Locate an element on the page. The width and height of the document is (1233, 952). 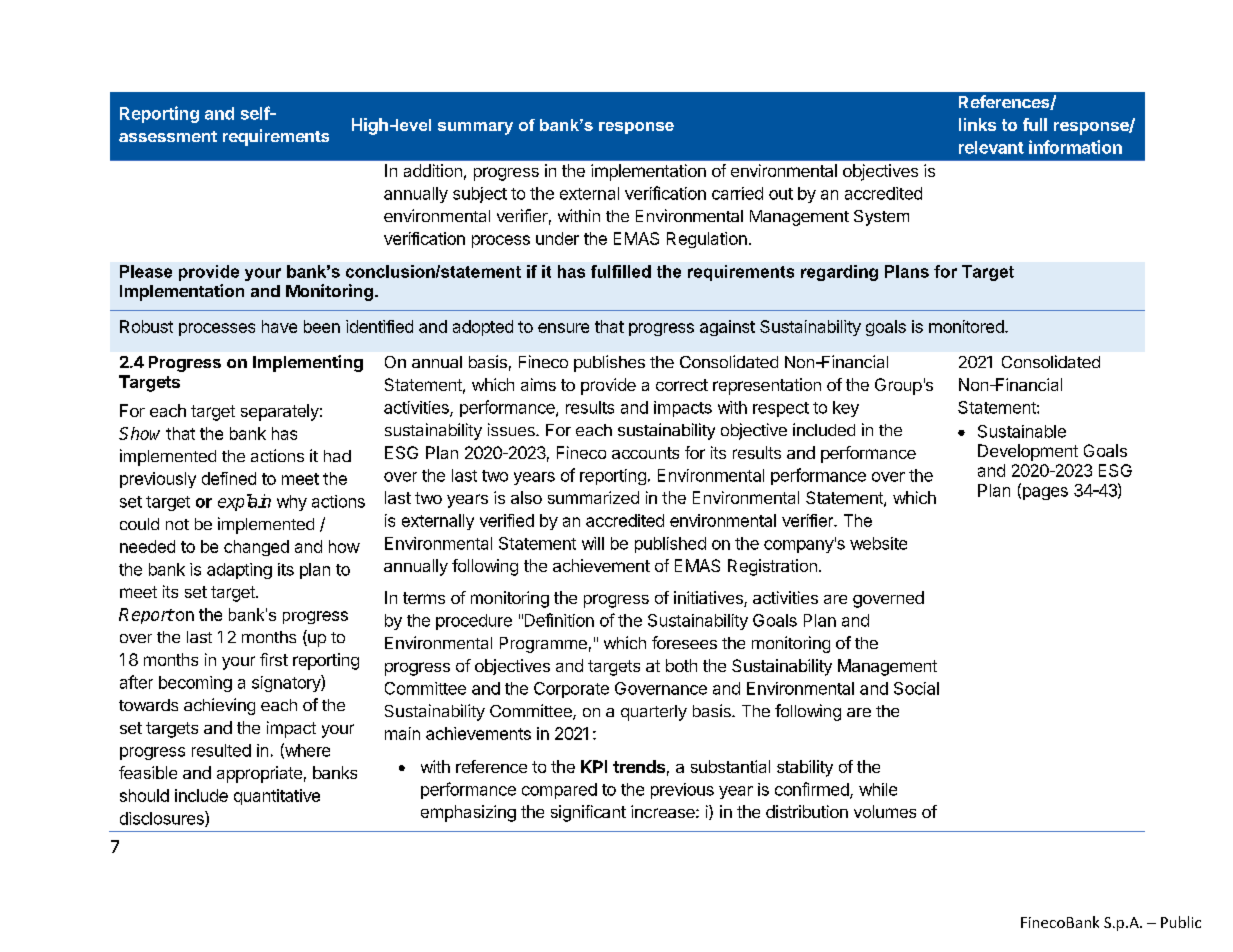
disclosures is located at coordinates (163, 819).
